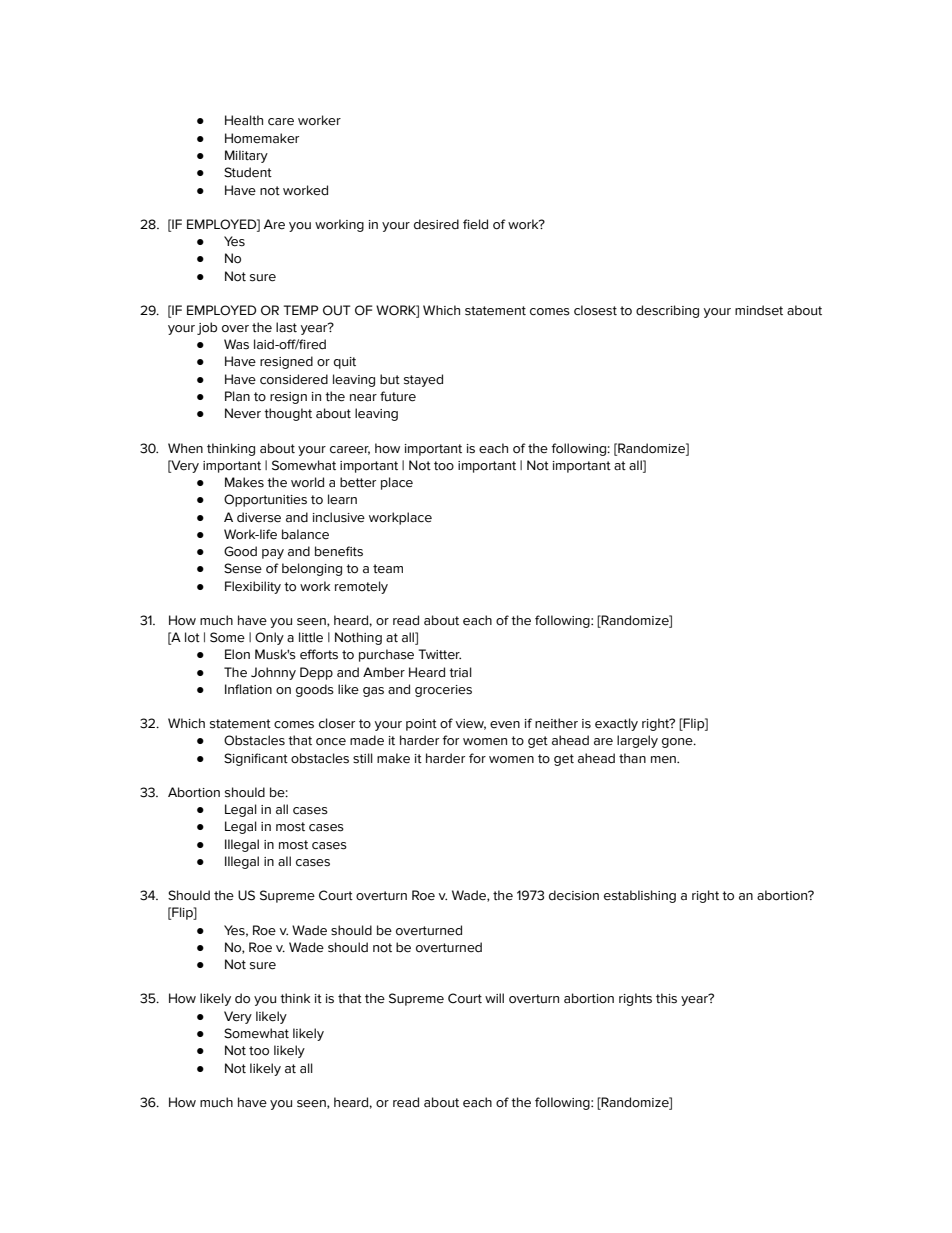 The image size is (952, 1233). Describe the element at coordinates (246, 156) in the page. I see `Military` at that location.
